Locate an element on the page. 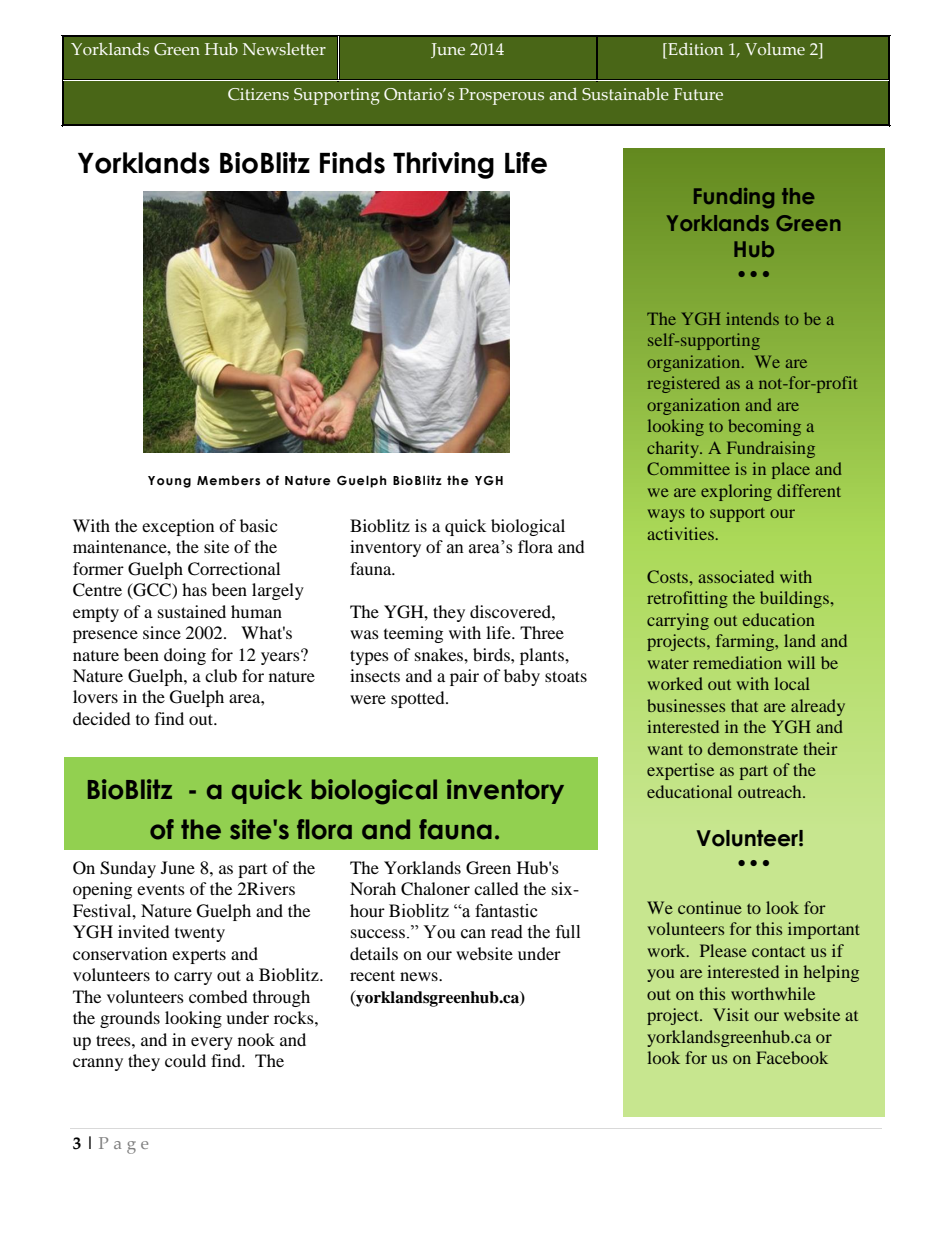  every is located at coordinates (212, 1043).
